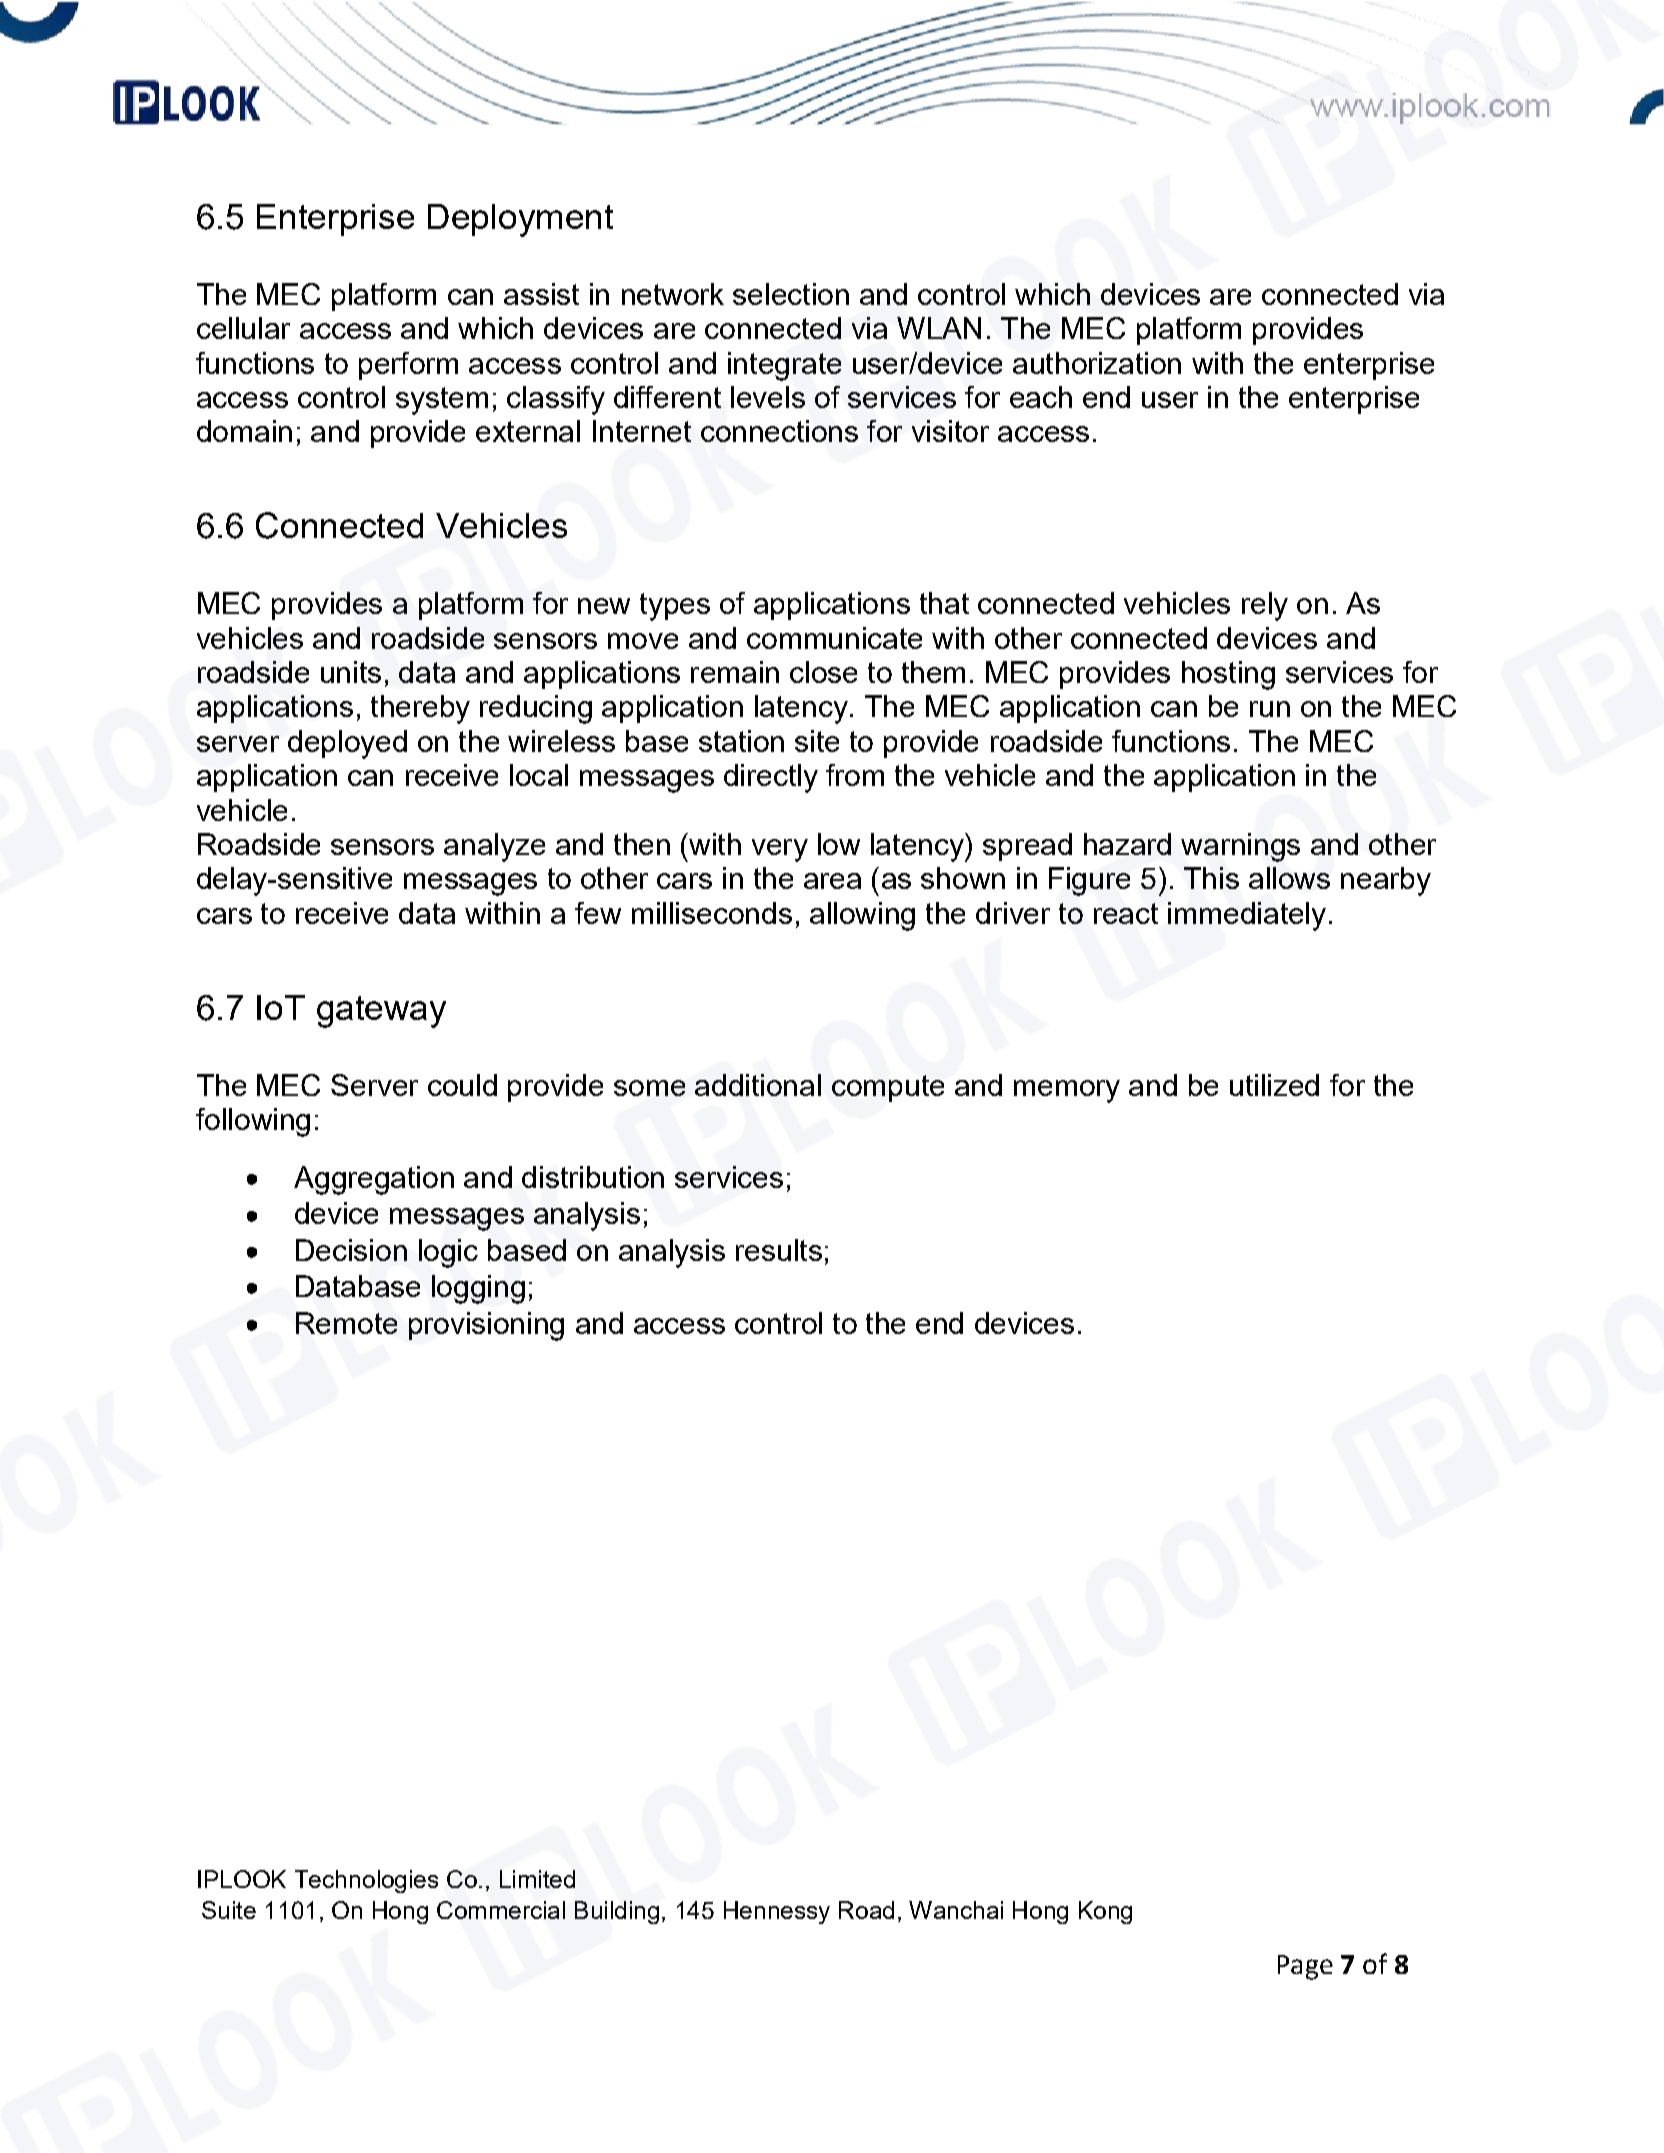 The image size is (1664, 2153). What do you see at coordinates (1240, 847) in the document?
I see `warnings` at bounding box center [1240, 847].
